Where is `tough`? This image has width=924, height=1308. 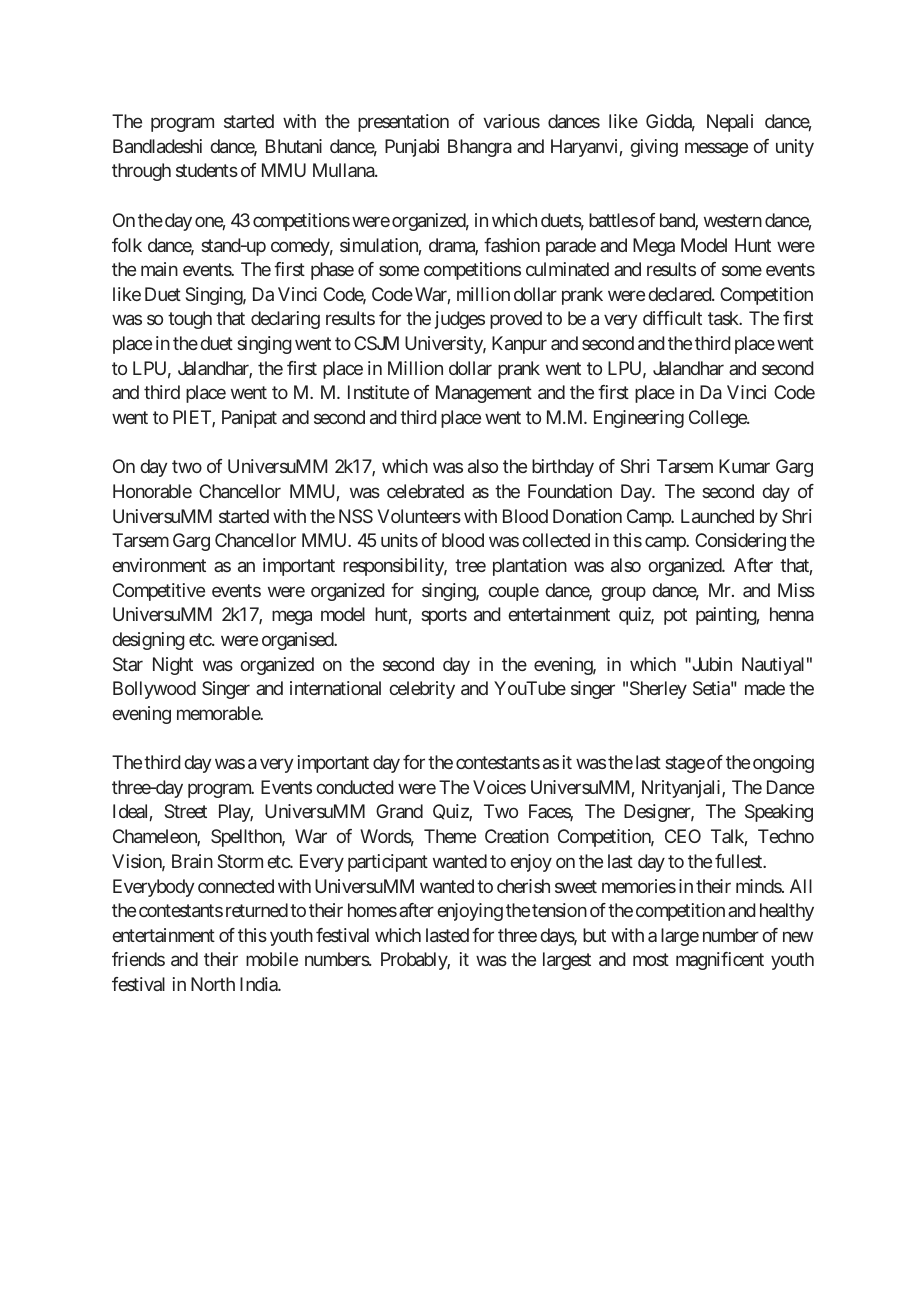 tough is located at coordinates (190, 320).
